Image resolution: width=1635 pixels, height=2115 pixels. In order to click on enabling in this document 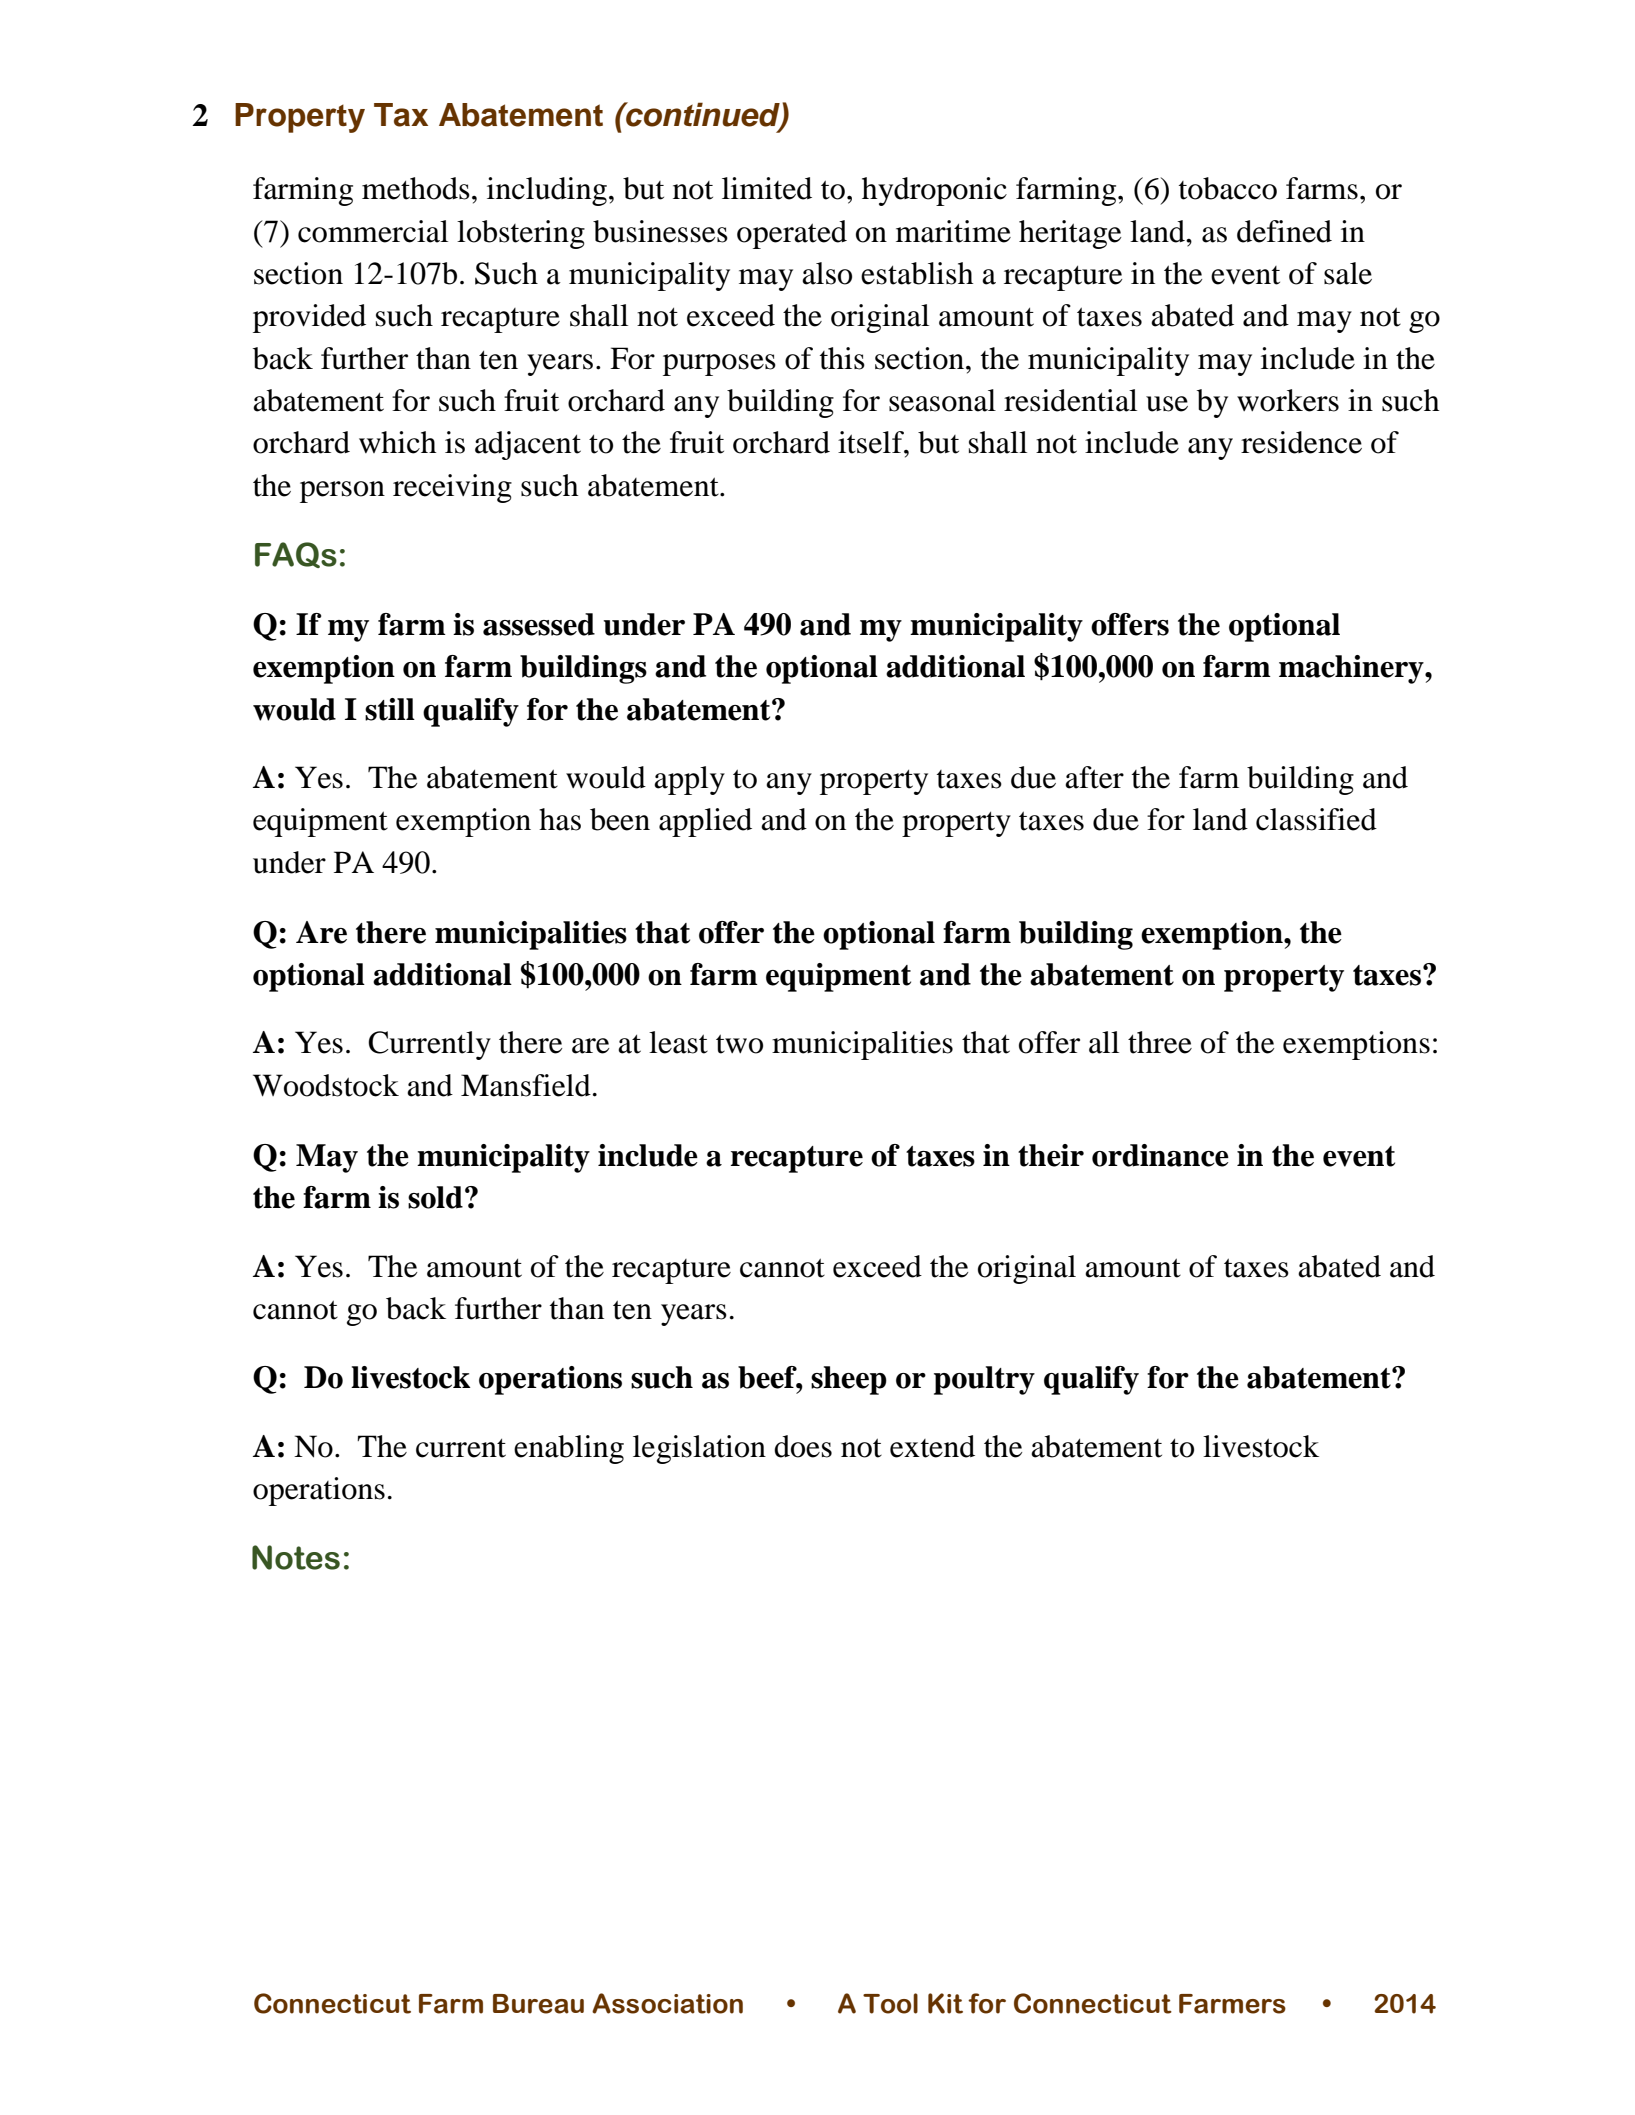, I will do `click(569, 1449)`.
